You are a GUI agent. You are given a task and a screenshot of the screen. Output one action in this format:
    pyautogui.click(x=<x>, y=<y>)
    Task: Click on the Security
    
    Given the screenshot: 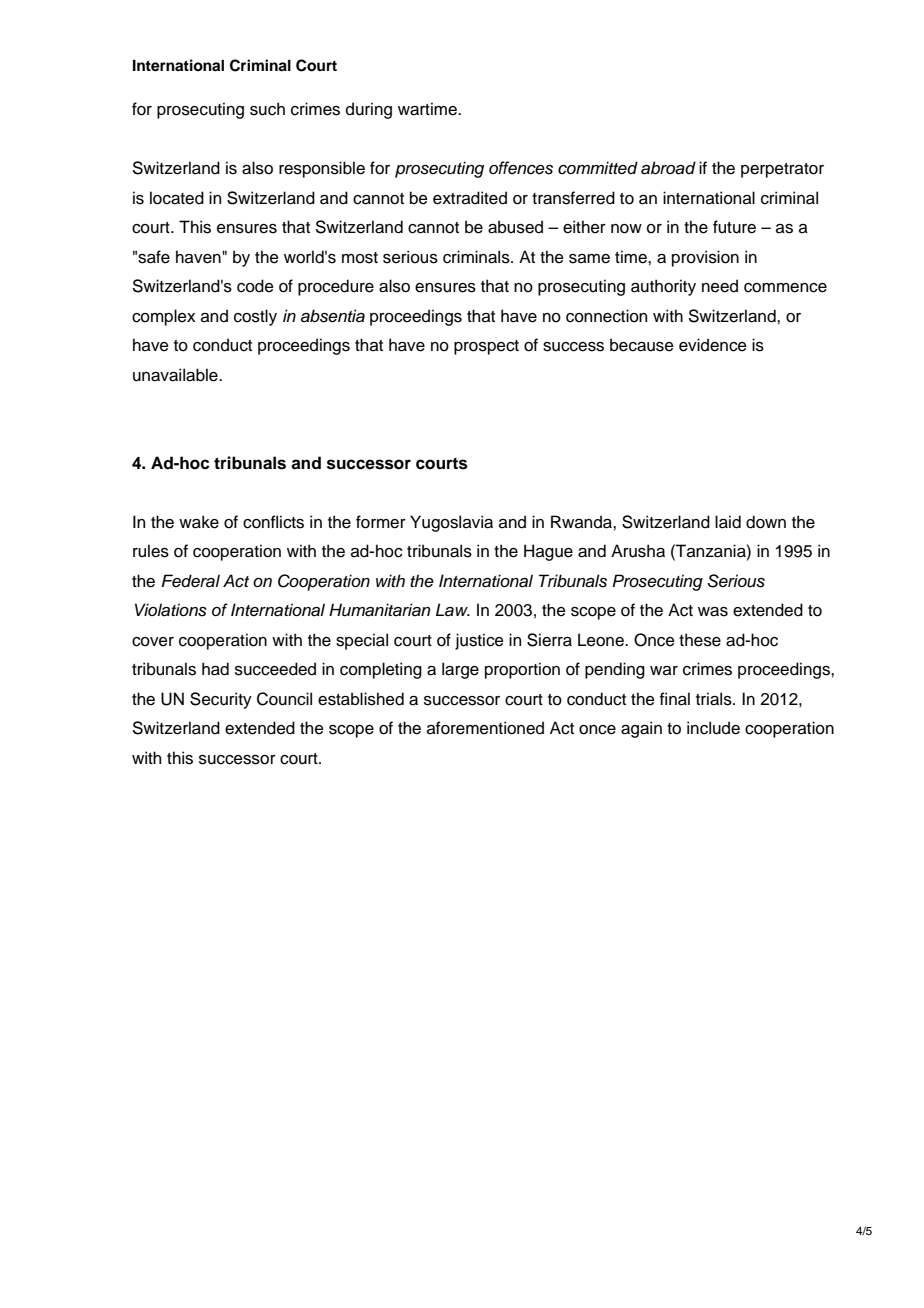 What is the action you would take?
    pyautogui.click(x=221, y=700)
